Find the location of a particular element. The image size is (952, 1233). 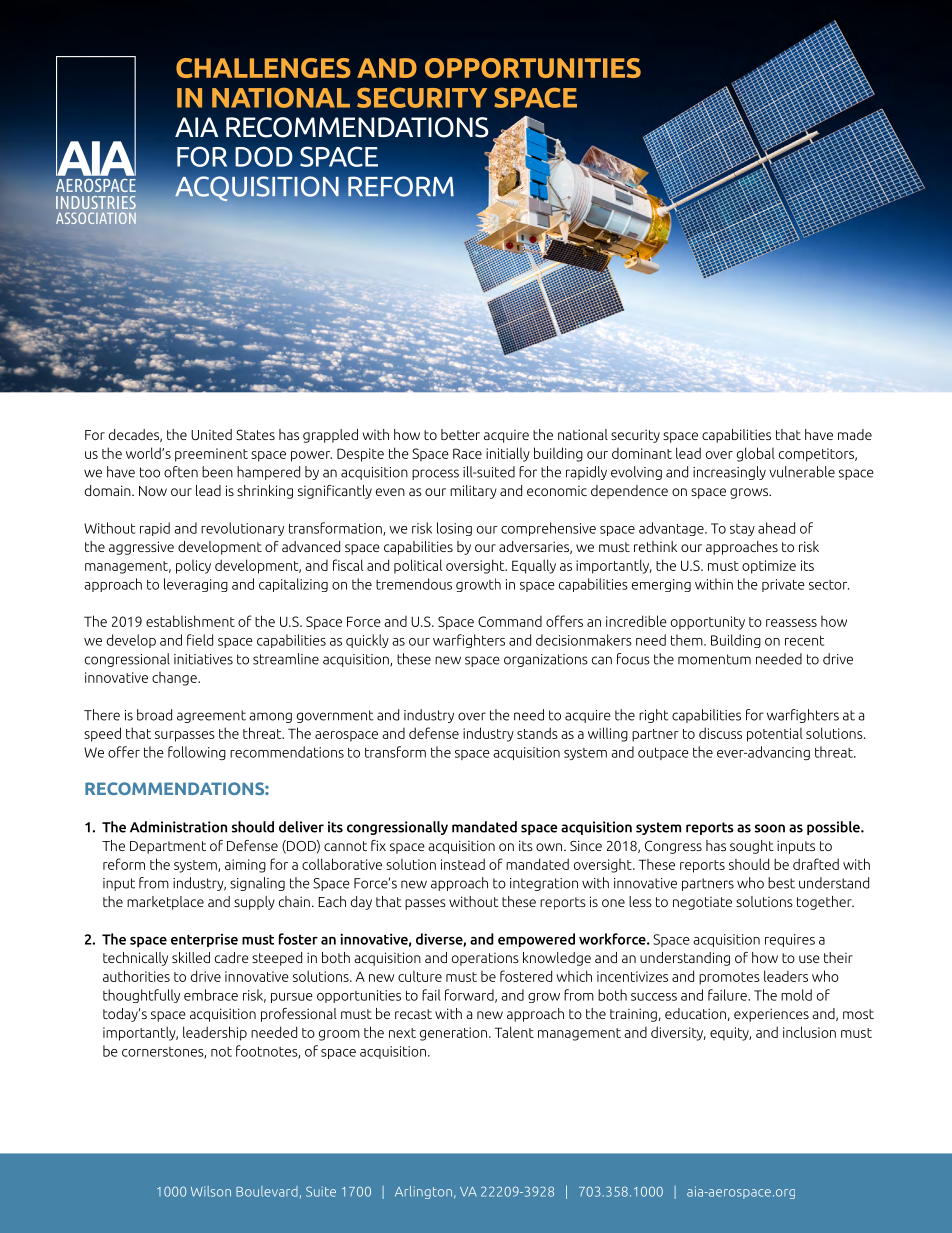

CHALLENGES is located at coordinates (263, 68).
